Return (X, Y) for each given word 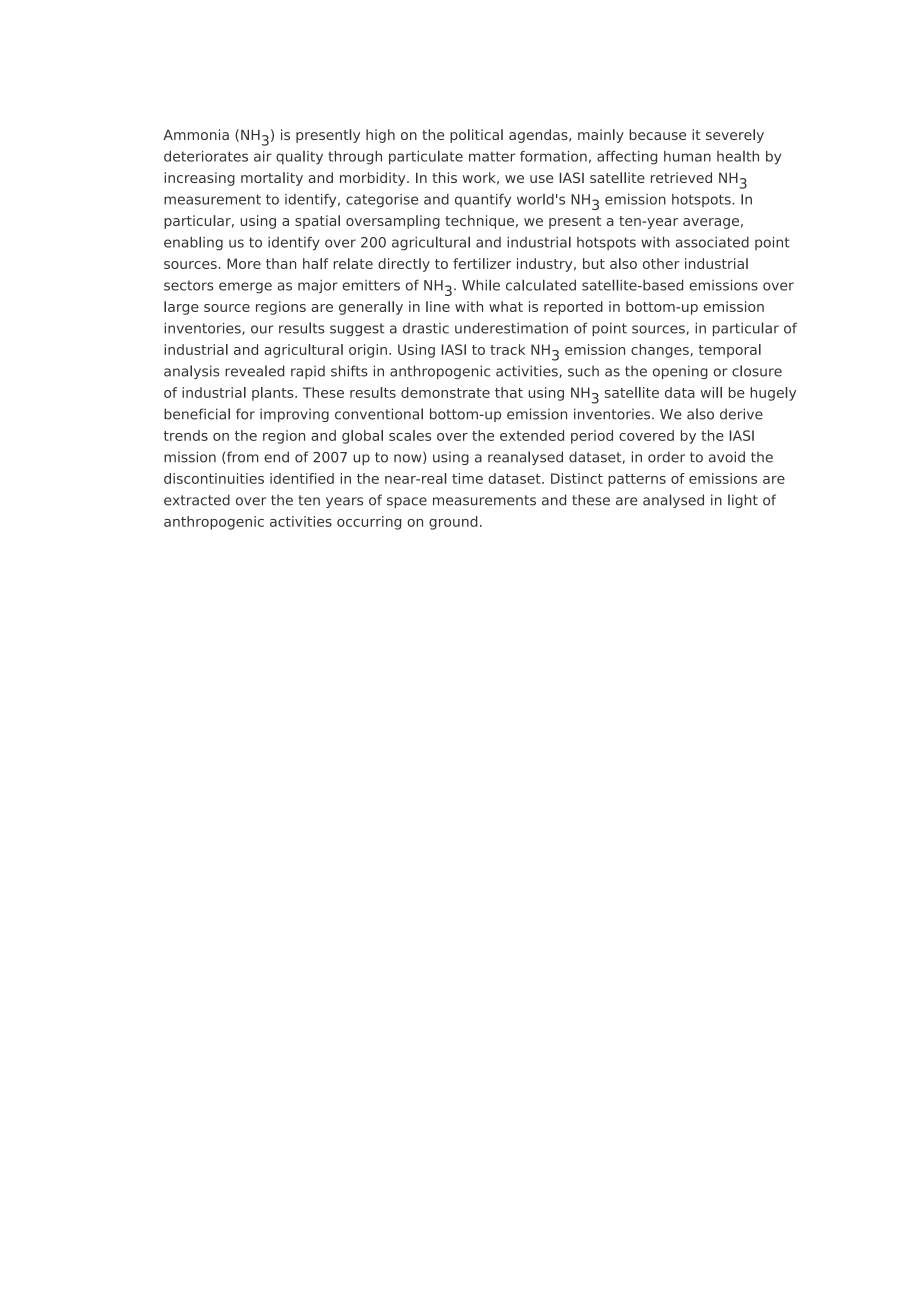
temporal (730, 351)
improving (294, 415)
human (687, 156)
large (181, 308)
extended (532, 435)
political (476, 136)
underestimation (511, 328)
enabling (193, 243)
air (263, 156)
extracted (197, 500)
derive (741, 414)
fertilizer (482, 263)
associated (712, 242)
